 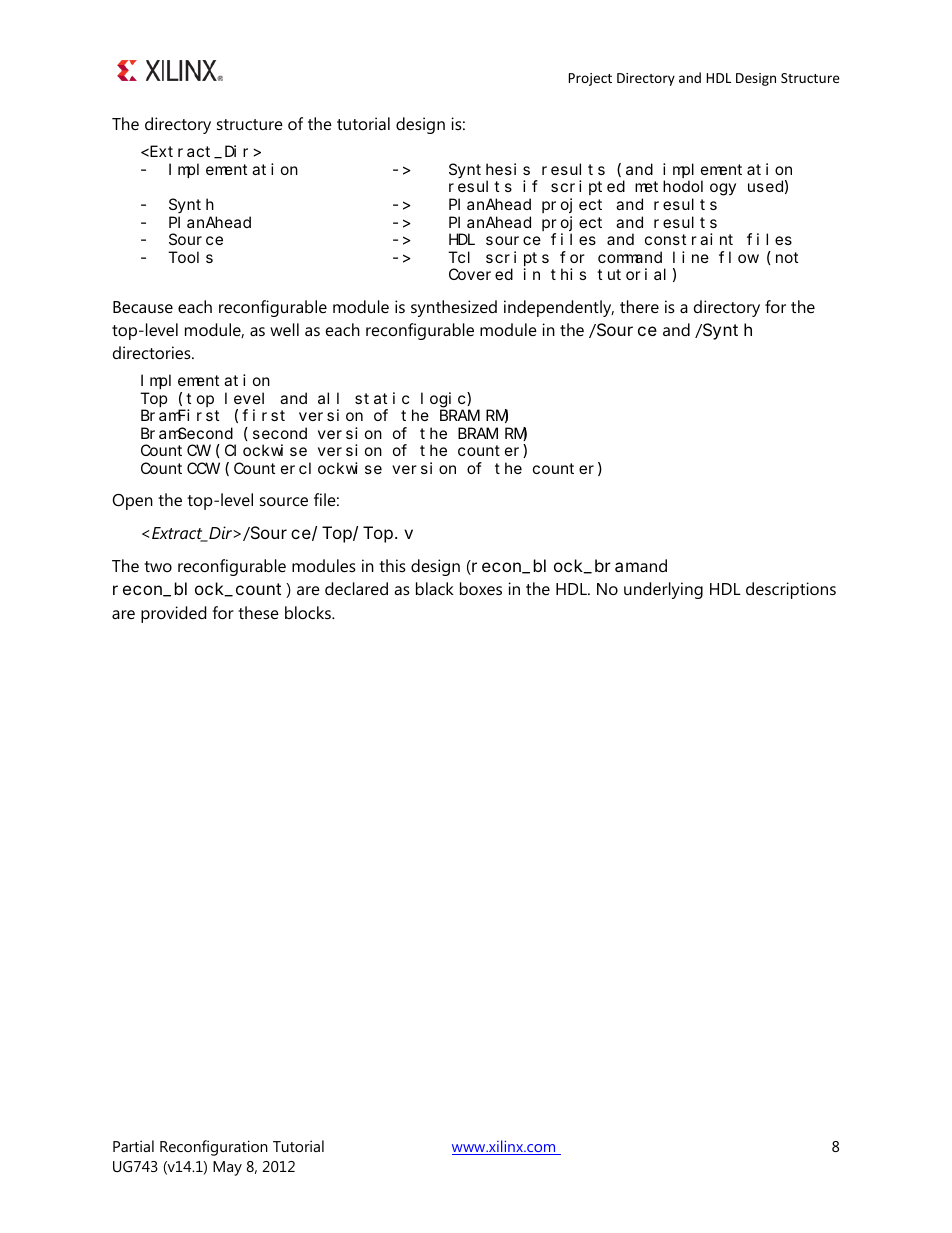 What do you see at coordinates (173, 614) in the screenshot?
I see `provided` at bounding box center [173, 614].
